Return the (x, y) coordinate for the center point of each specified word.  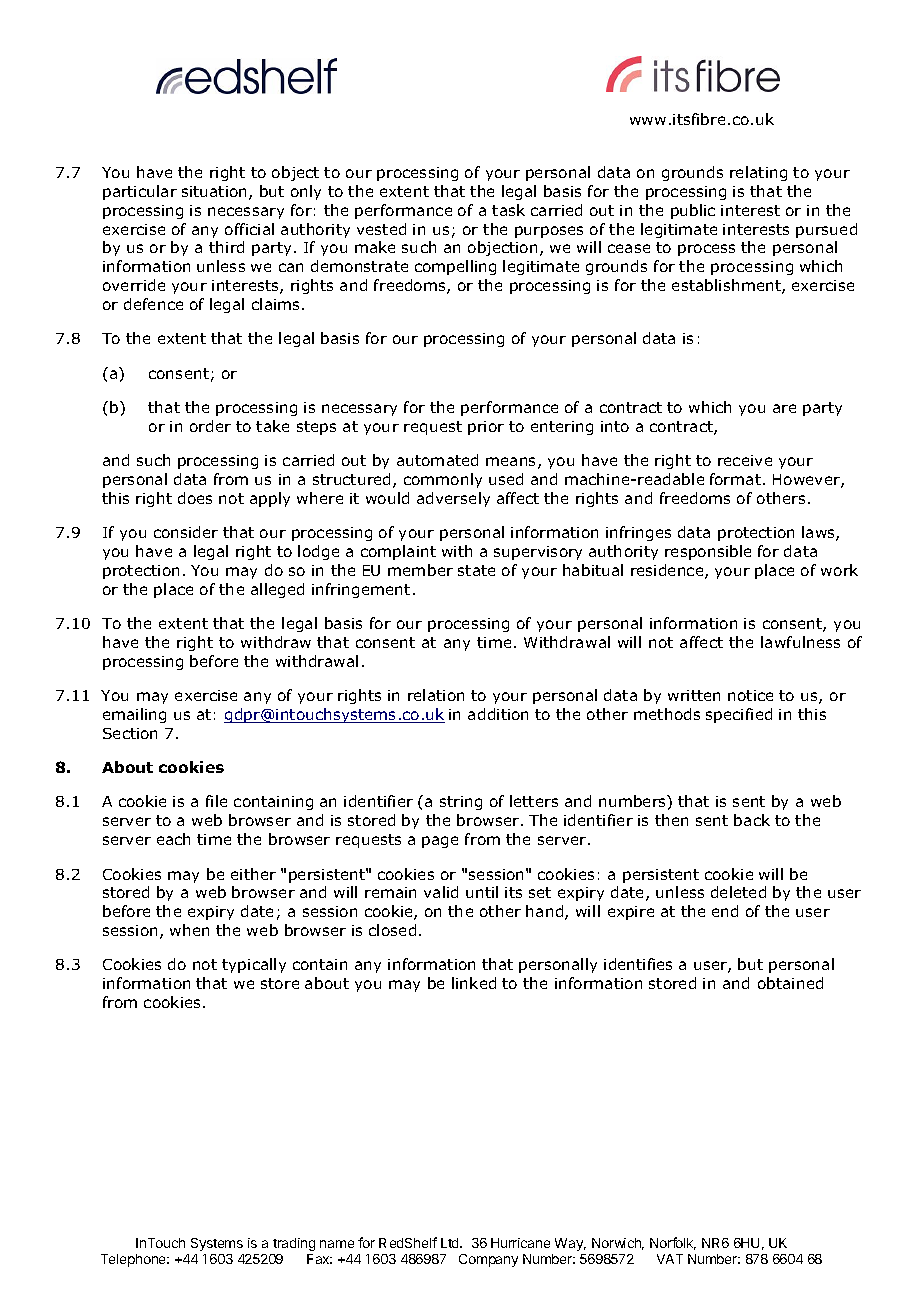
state (476, 570)
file (216, 801)
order (210, 426)
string (461, 803)
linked (474, 983)
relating (758, 173)
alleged (277, 590)
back (752, 820)
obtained (790, 983)
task (508, 210)
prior (486, 428)
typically (254, 965)
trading (294, 1244)
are (784, 408)
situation (216, 193)
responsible (708, 552)
